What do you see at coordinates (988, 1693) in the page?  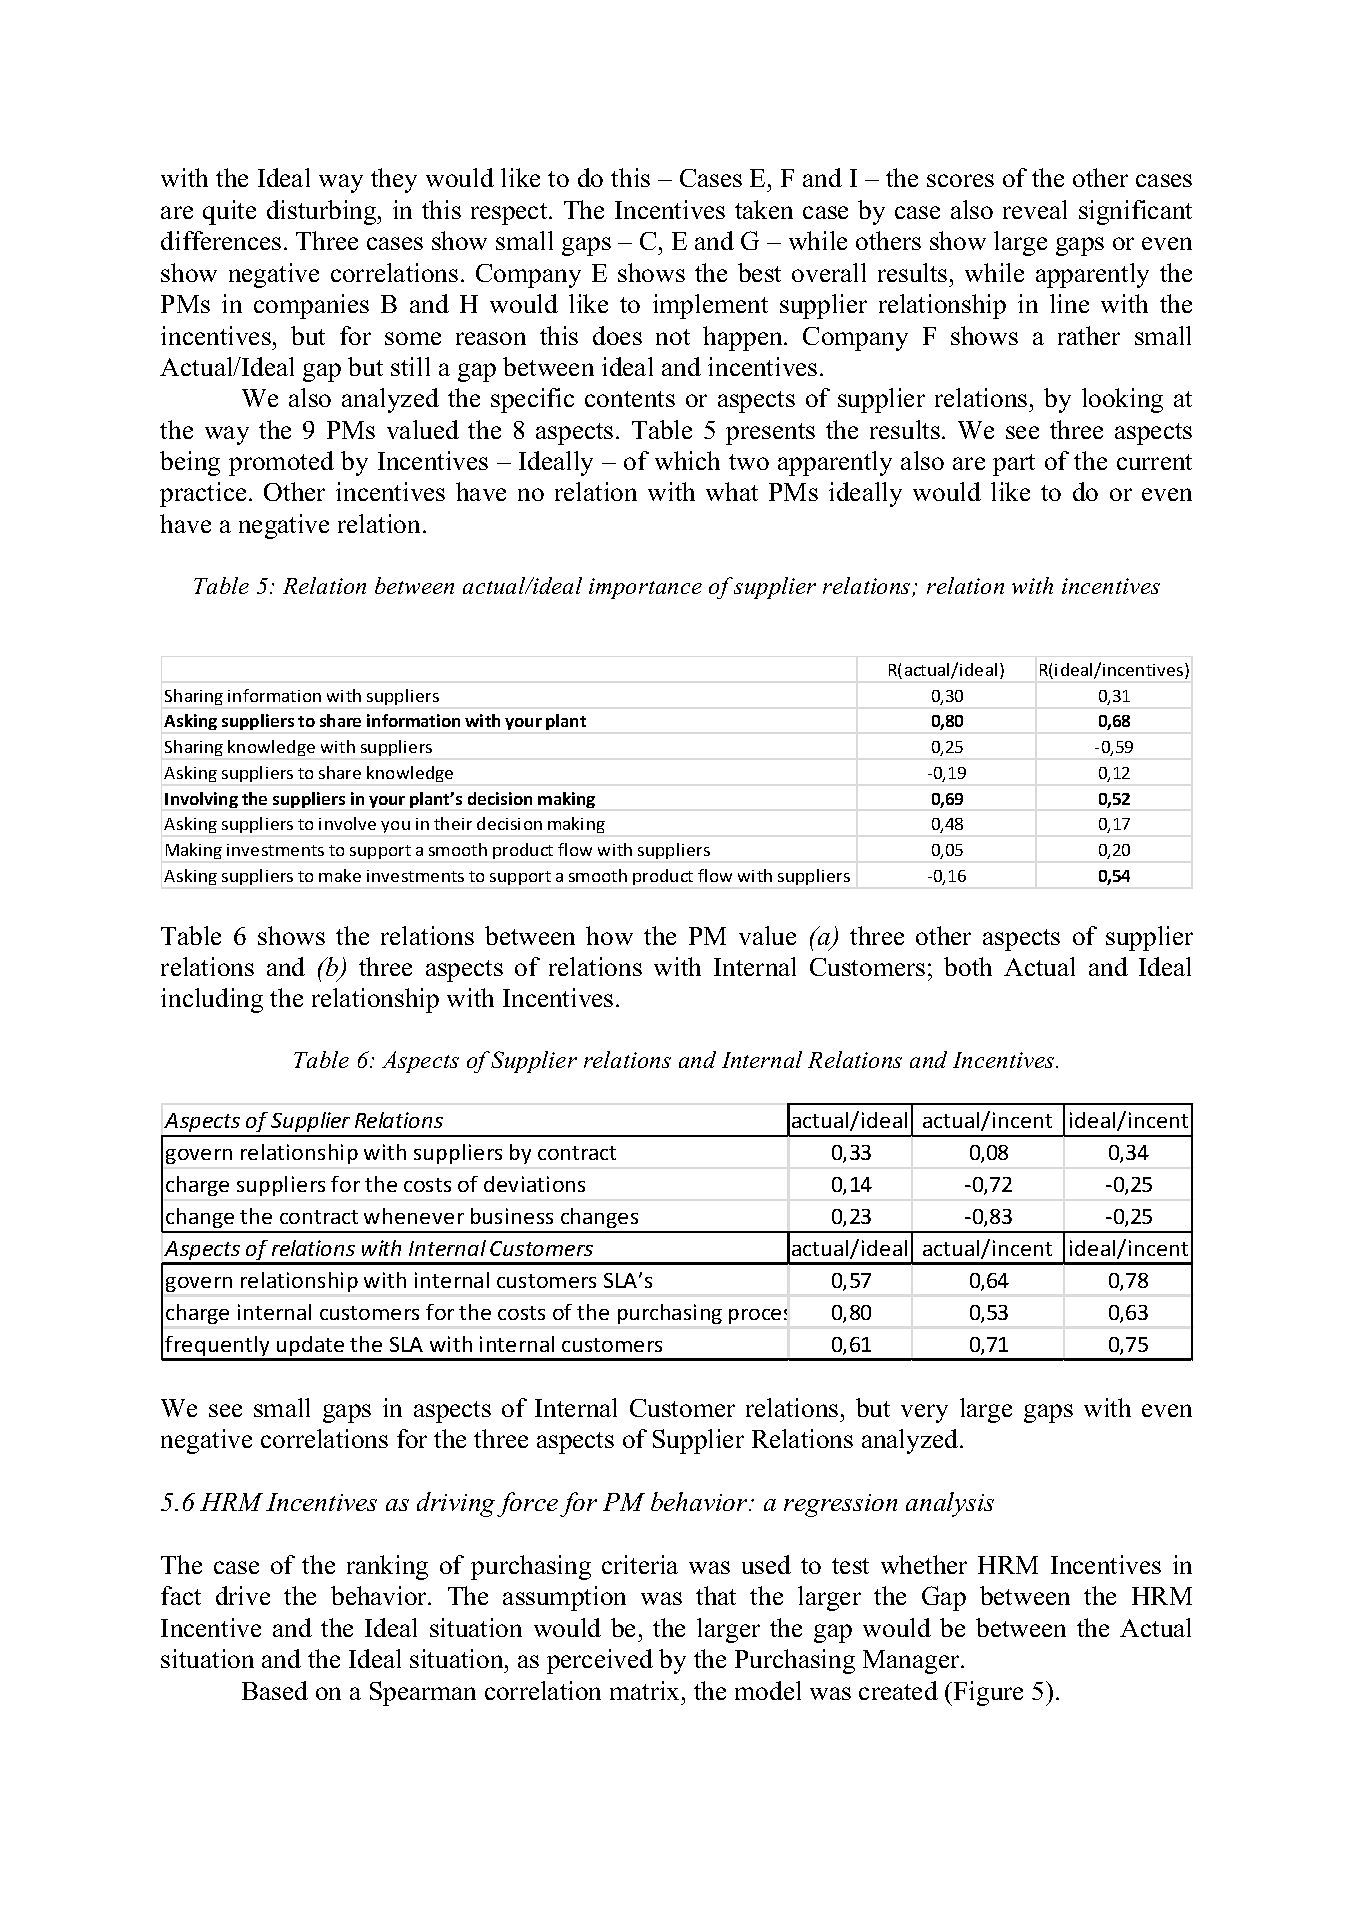 I see `Figure` at bounding box center [988, 1693].
